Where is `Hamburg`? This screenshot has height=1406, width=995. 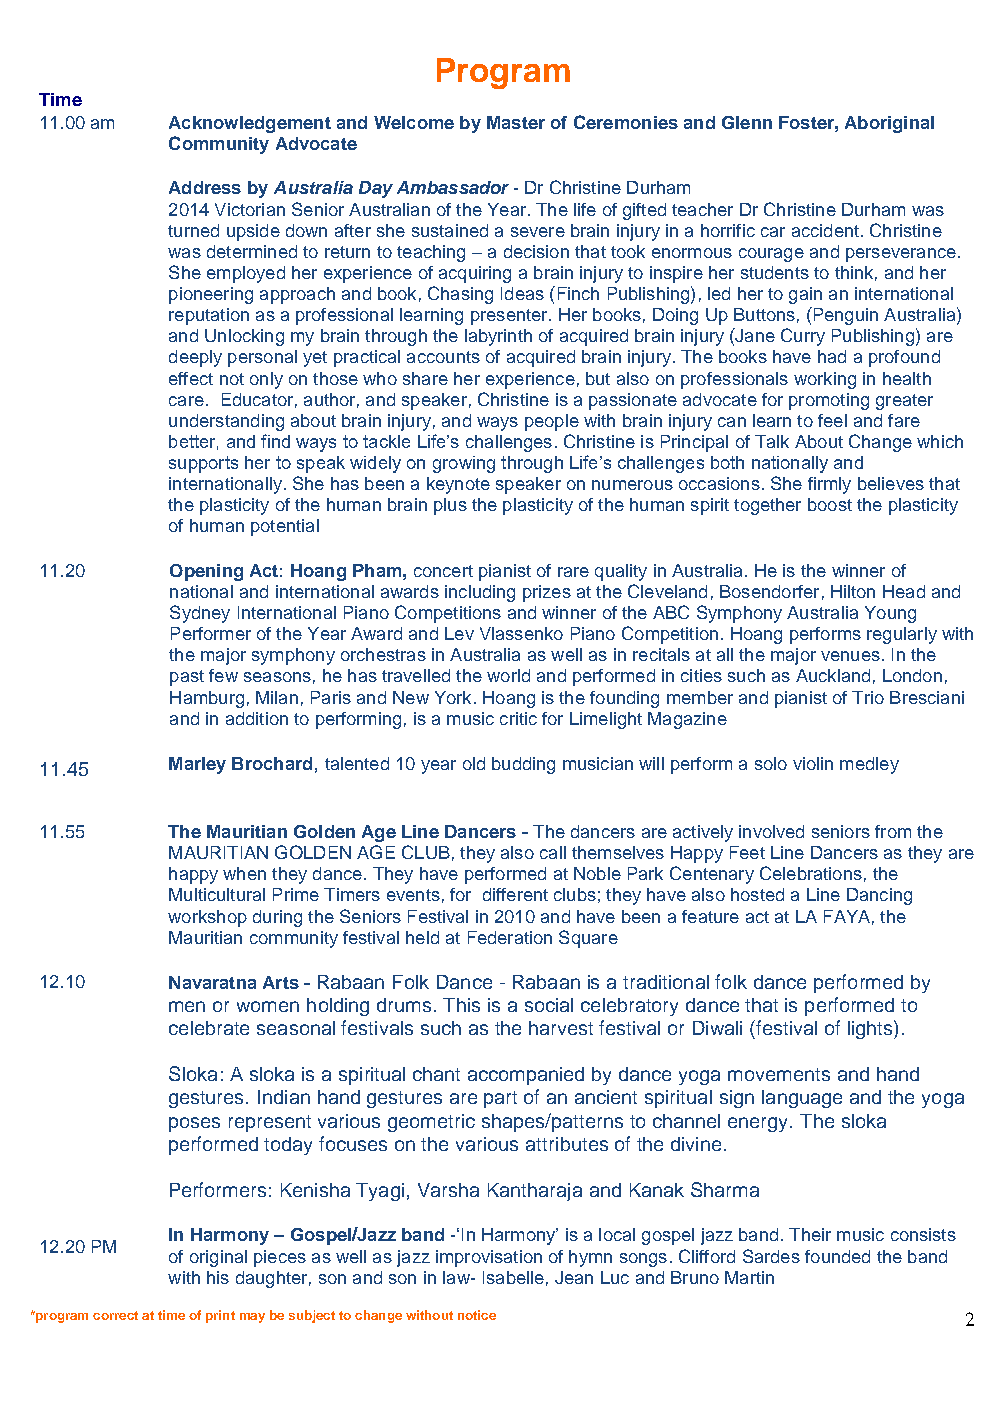
Hamburg is located at coordinates (207, 699).
